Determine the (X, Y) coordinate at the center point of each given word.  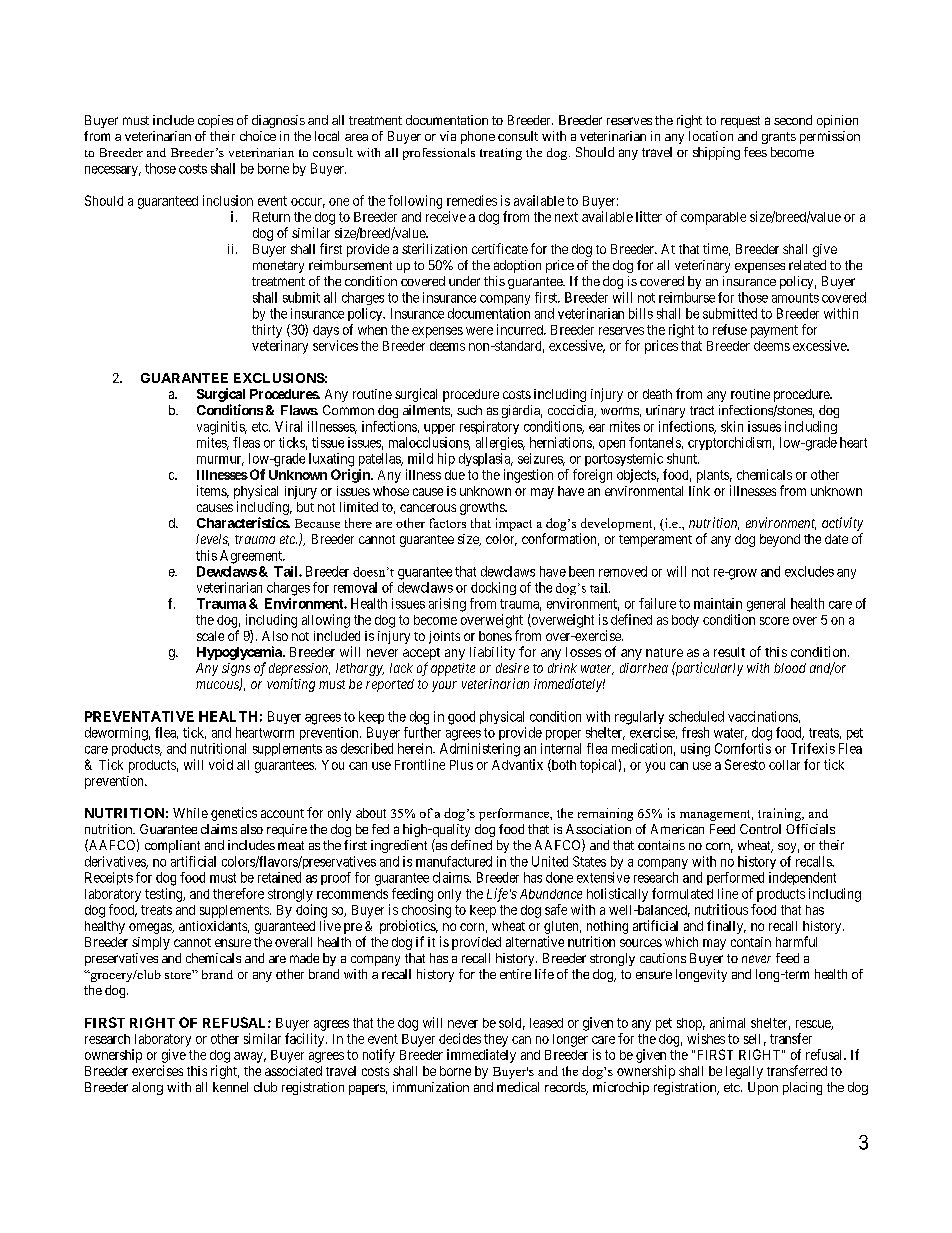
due (455, 475)
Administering (480, 750)
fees (755, 152)
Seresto (745, 764)
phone (478, 137)
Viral (288, 426)
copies (215, 121)
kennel (230, 1087)
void (221, 764)
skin (732, 426)
